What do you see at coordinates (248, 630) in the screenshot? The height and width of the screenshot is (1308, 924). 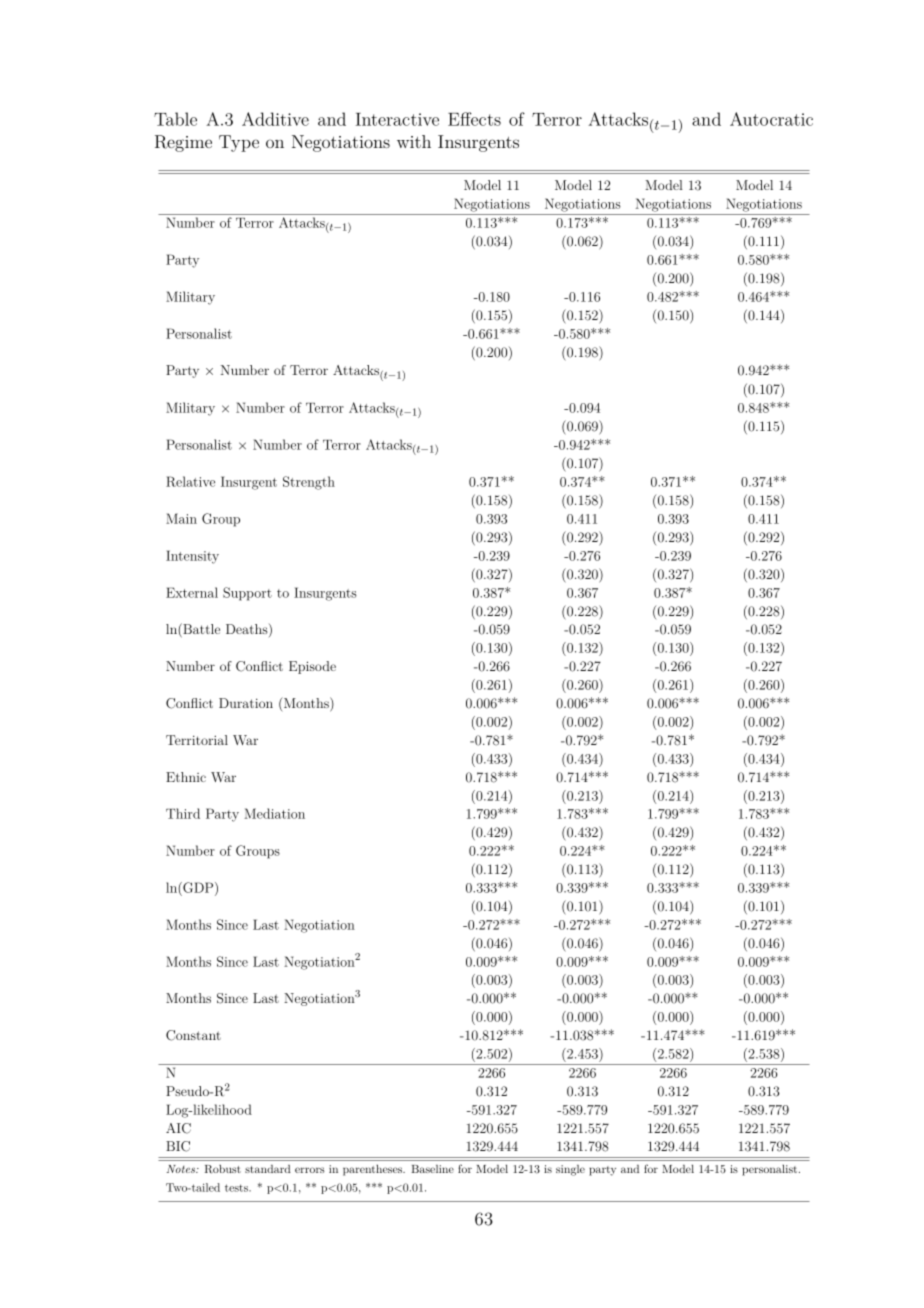 I see `Deaths` at bounding box center [248, 630].
